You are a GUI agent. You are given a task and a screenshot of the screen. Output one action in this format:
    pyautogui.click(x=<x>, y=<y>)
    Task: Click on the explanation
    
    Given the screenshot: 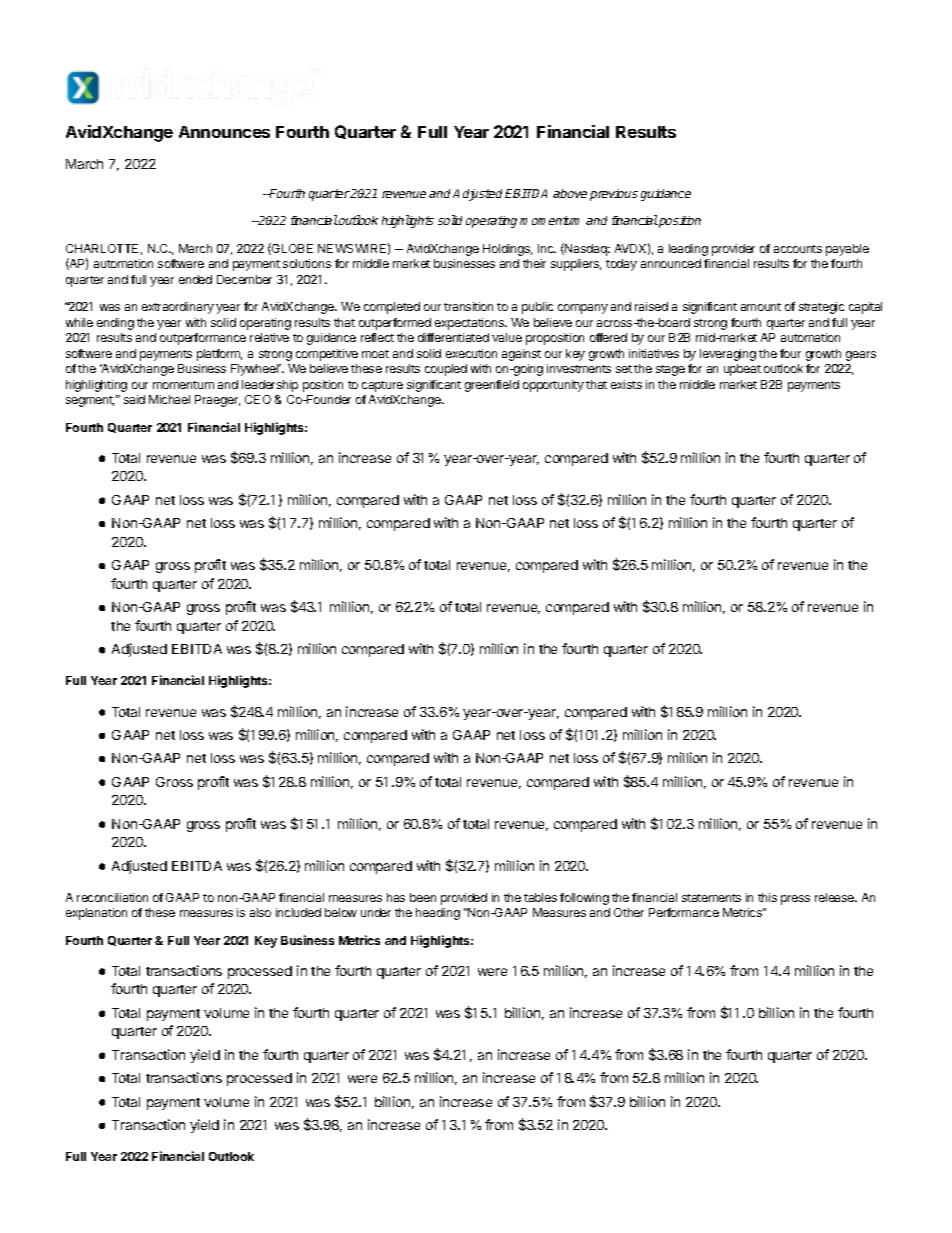 What is the action you would take?
    pyautogui.click(x=96, y=914)
